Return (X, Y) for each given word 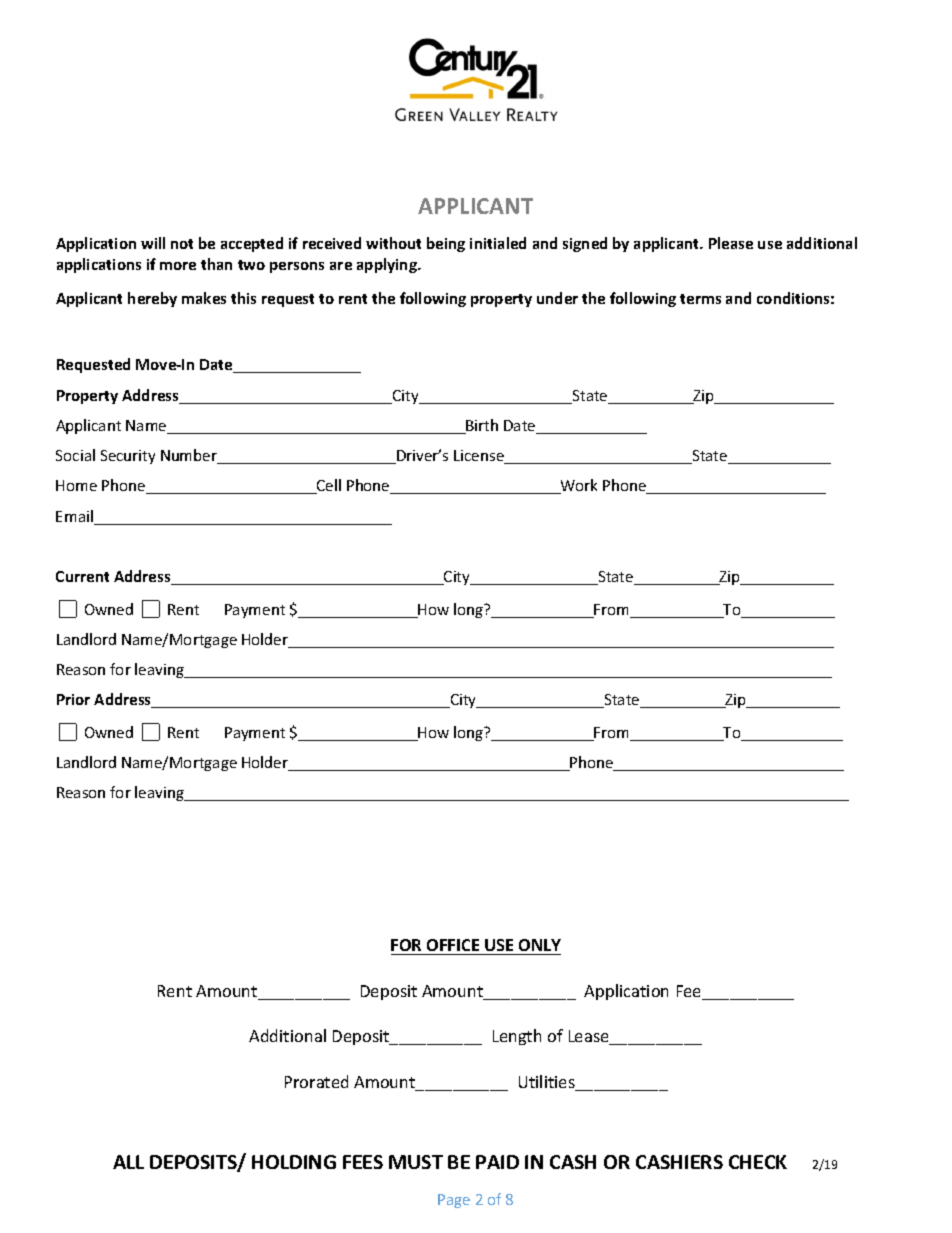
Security (128, 457)
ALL (128, 1162)
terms (700, 299)
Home (76, 485)
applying (388, 265)
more (178, 266)
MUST (416, 1162)
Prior (73, 699)
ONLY (540, 945)
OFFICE (453, 945)
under (557, 298)
